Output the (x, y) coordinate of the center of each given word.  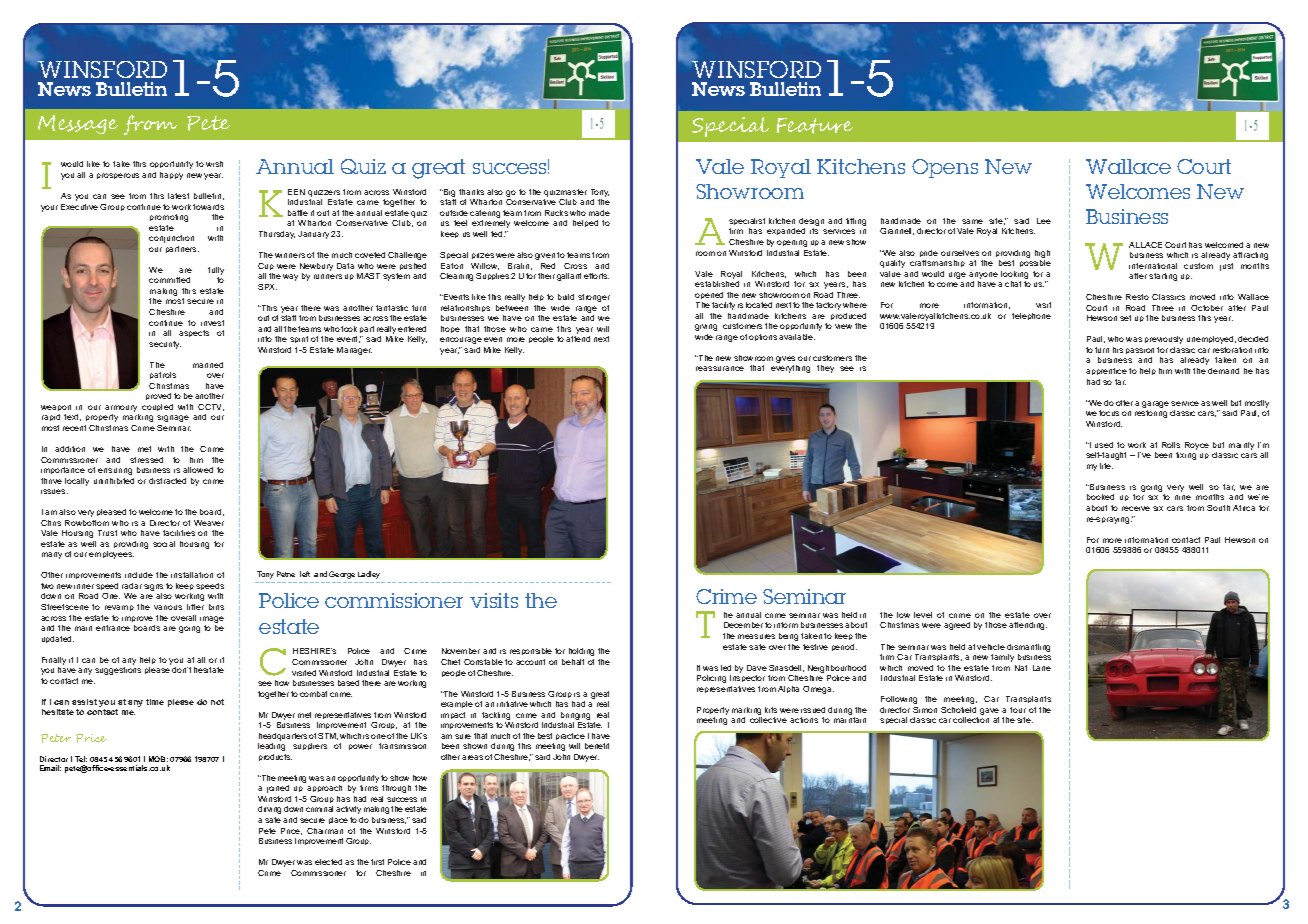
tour (1018, 710)
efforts (596, 276)
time (155, 702)
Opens (945, 168)
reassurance (720, 368)
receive (1136, 508)
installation (192, 575)
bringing (575, 716)
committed (169, 280)
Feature (815, 126)
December (743, 625)
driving (269, 810)
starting (1163, 277)
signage (173, 418)
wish (214, 164)
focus (1109, 413)
